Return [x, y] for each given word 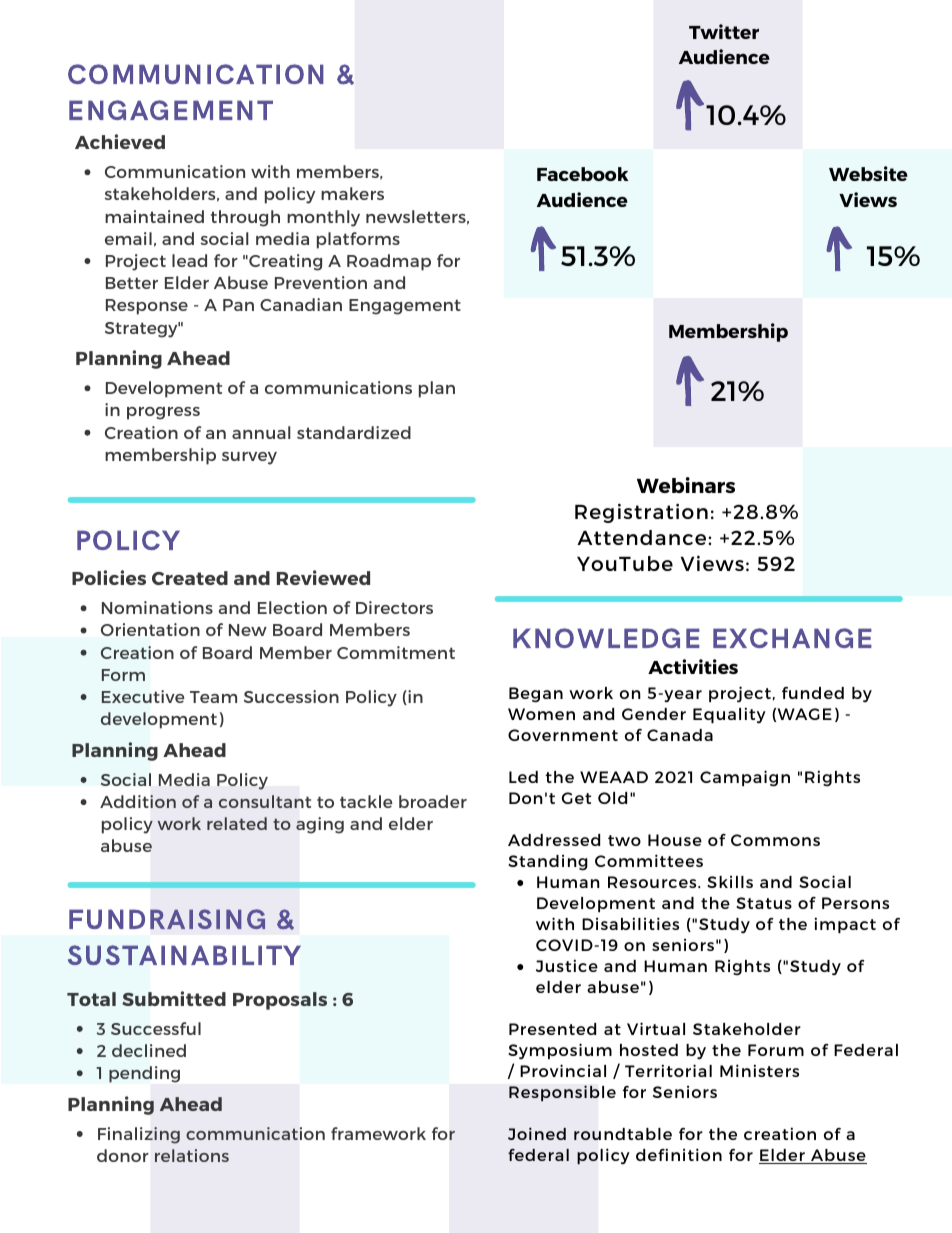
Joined [537, 1133]
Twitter [724, 31]
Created [190, 578]
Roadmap [389, 262]
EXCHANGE [792, 638]
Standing [548, 863]
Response [147, 307]
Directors [394, 607]
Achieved [120, 141]
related [237, 823]
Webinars [686, 485]
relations [192, 1155]
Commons [775, 840]
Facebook [582, 174]
